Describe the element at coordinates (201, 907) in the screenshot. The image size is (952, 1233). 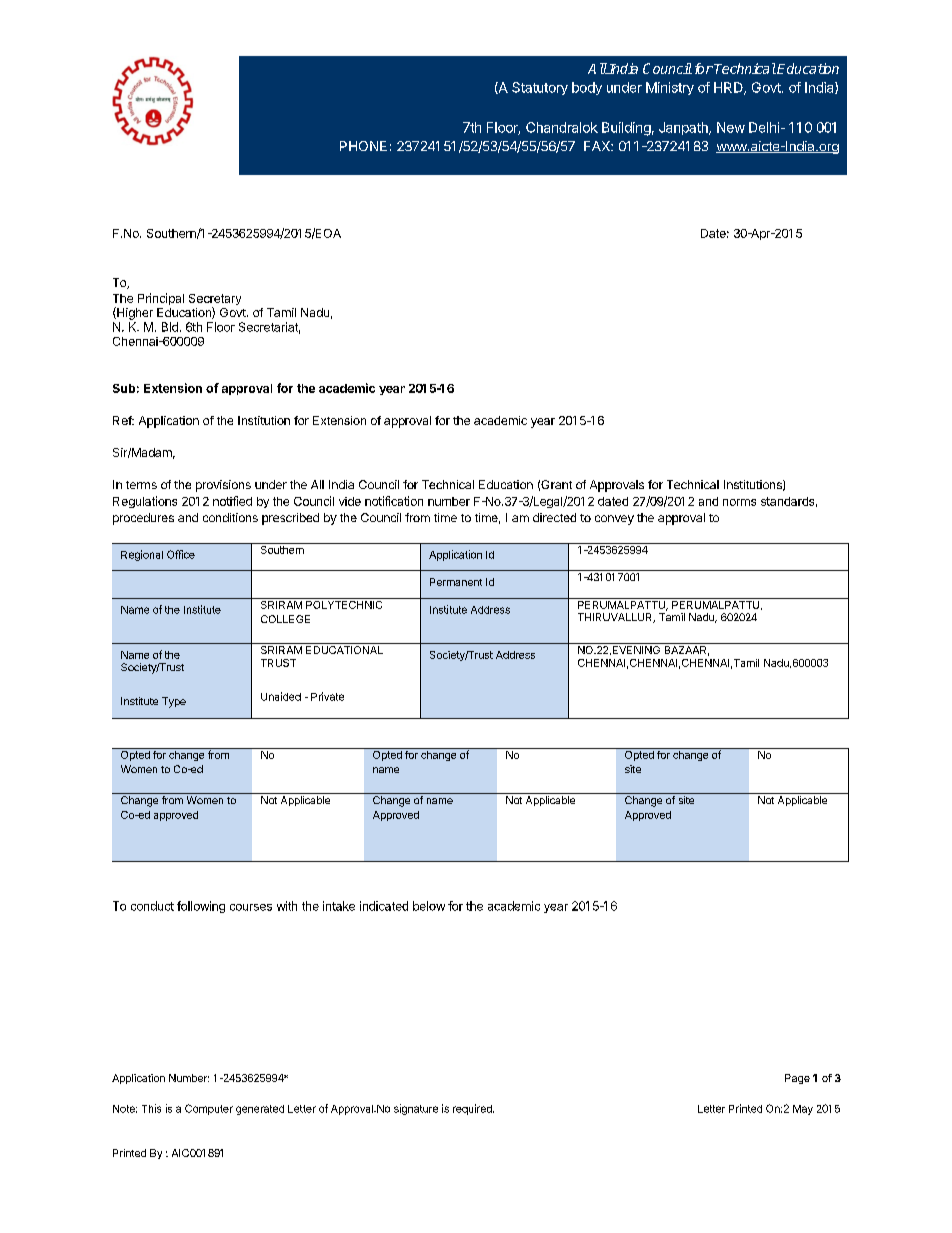
I see `following` at that location.
